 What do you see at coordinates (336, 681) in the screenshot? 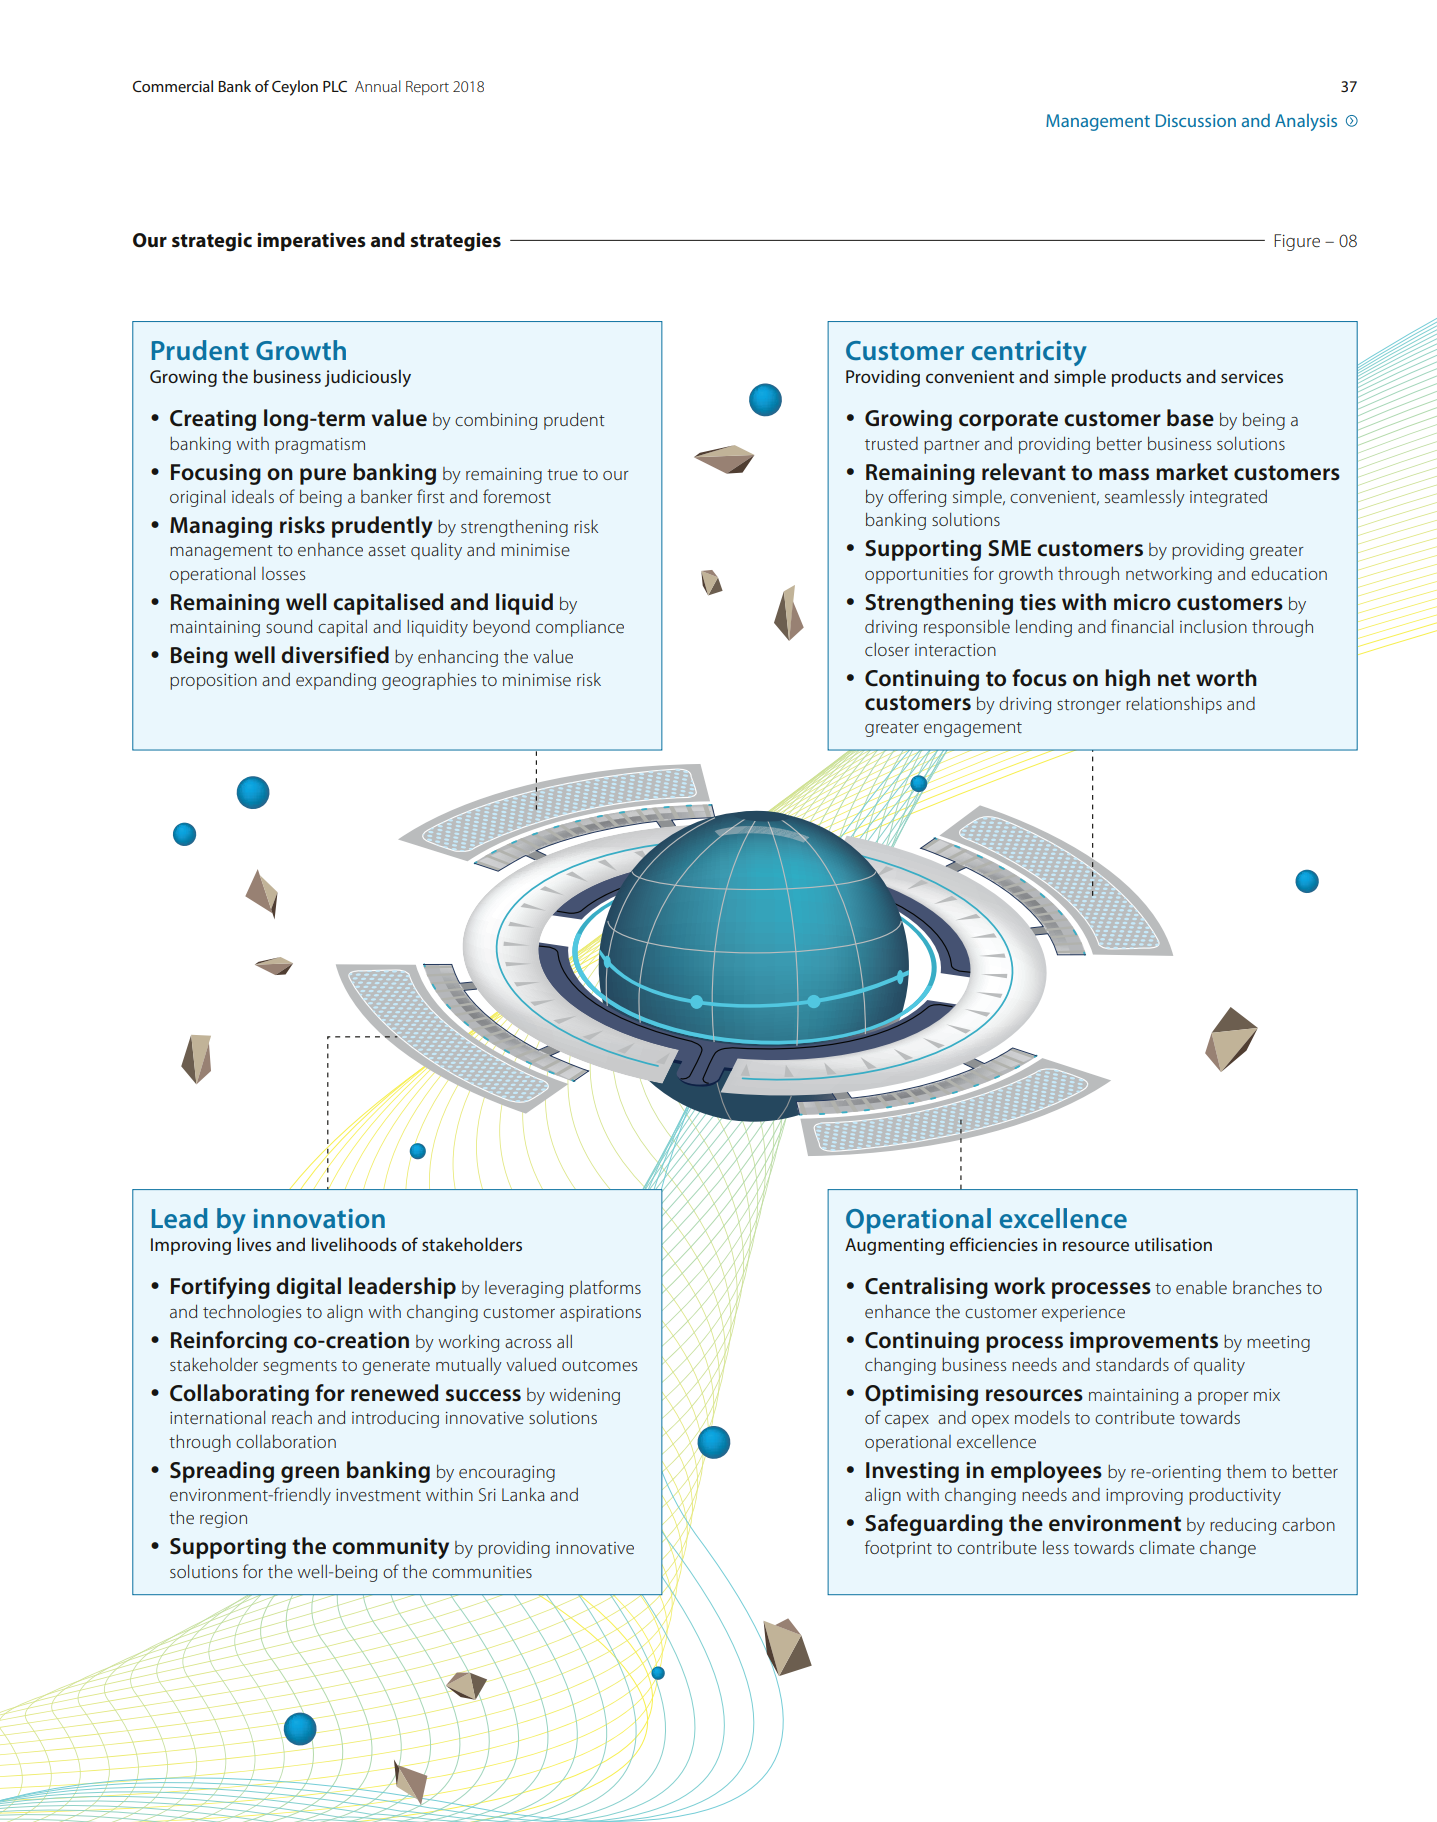
I see `expanding` at bounding box center [336, 681].
